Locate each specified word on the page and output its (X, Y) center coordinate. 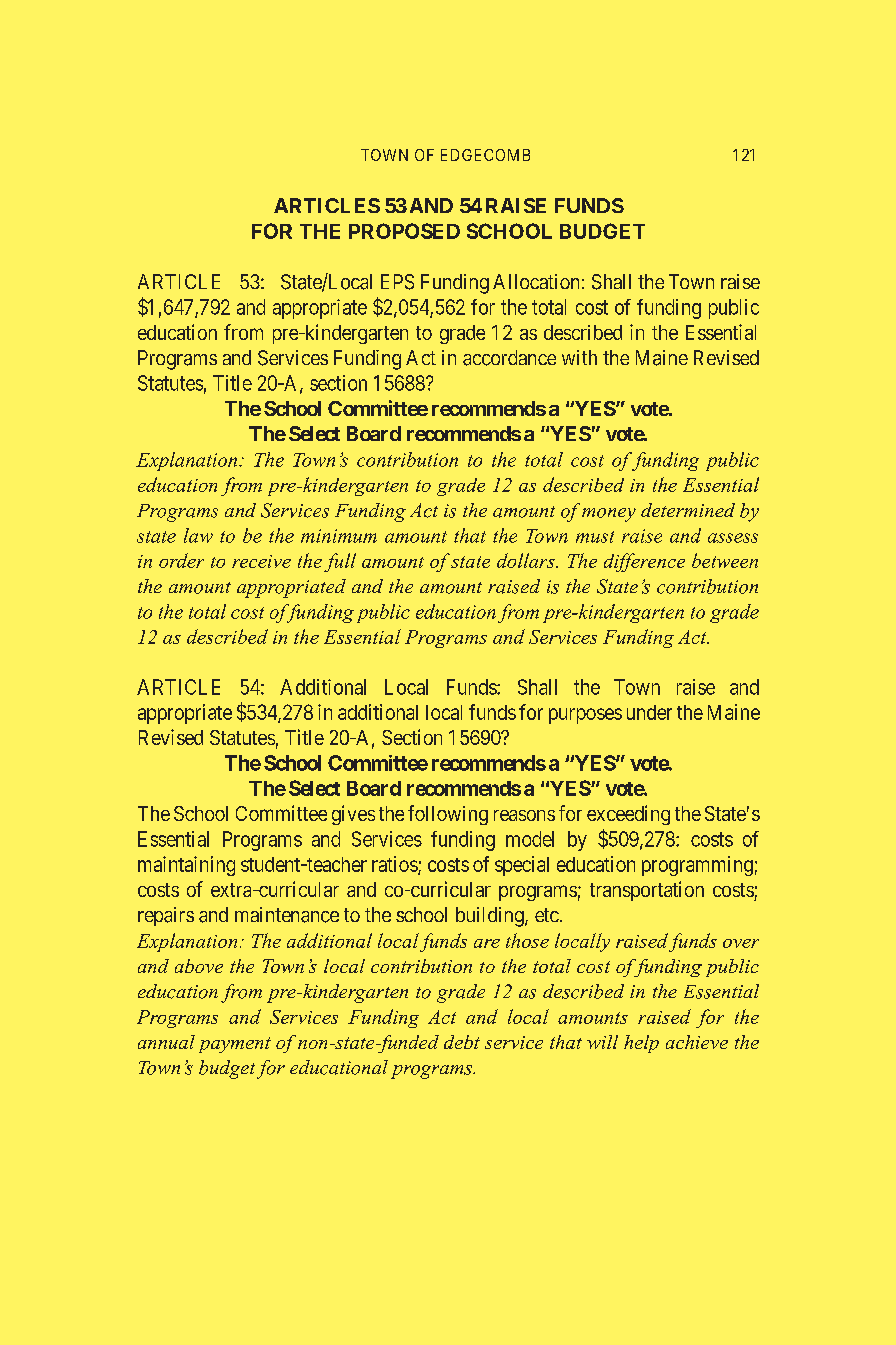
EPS (397, 282)
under (649, 712)
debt (462, 1042)
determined (688, 510)
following (448, 815)
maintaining (186, 866)
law (198, 535)
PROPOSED (404, 231)
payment (235, 1045)
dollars (527, 560)
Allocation (536, 281)
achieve (697, 1042)
